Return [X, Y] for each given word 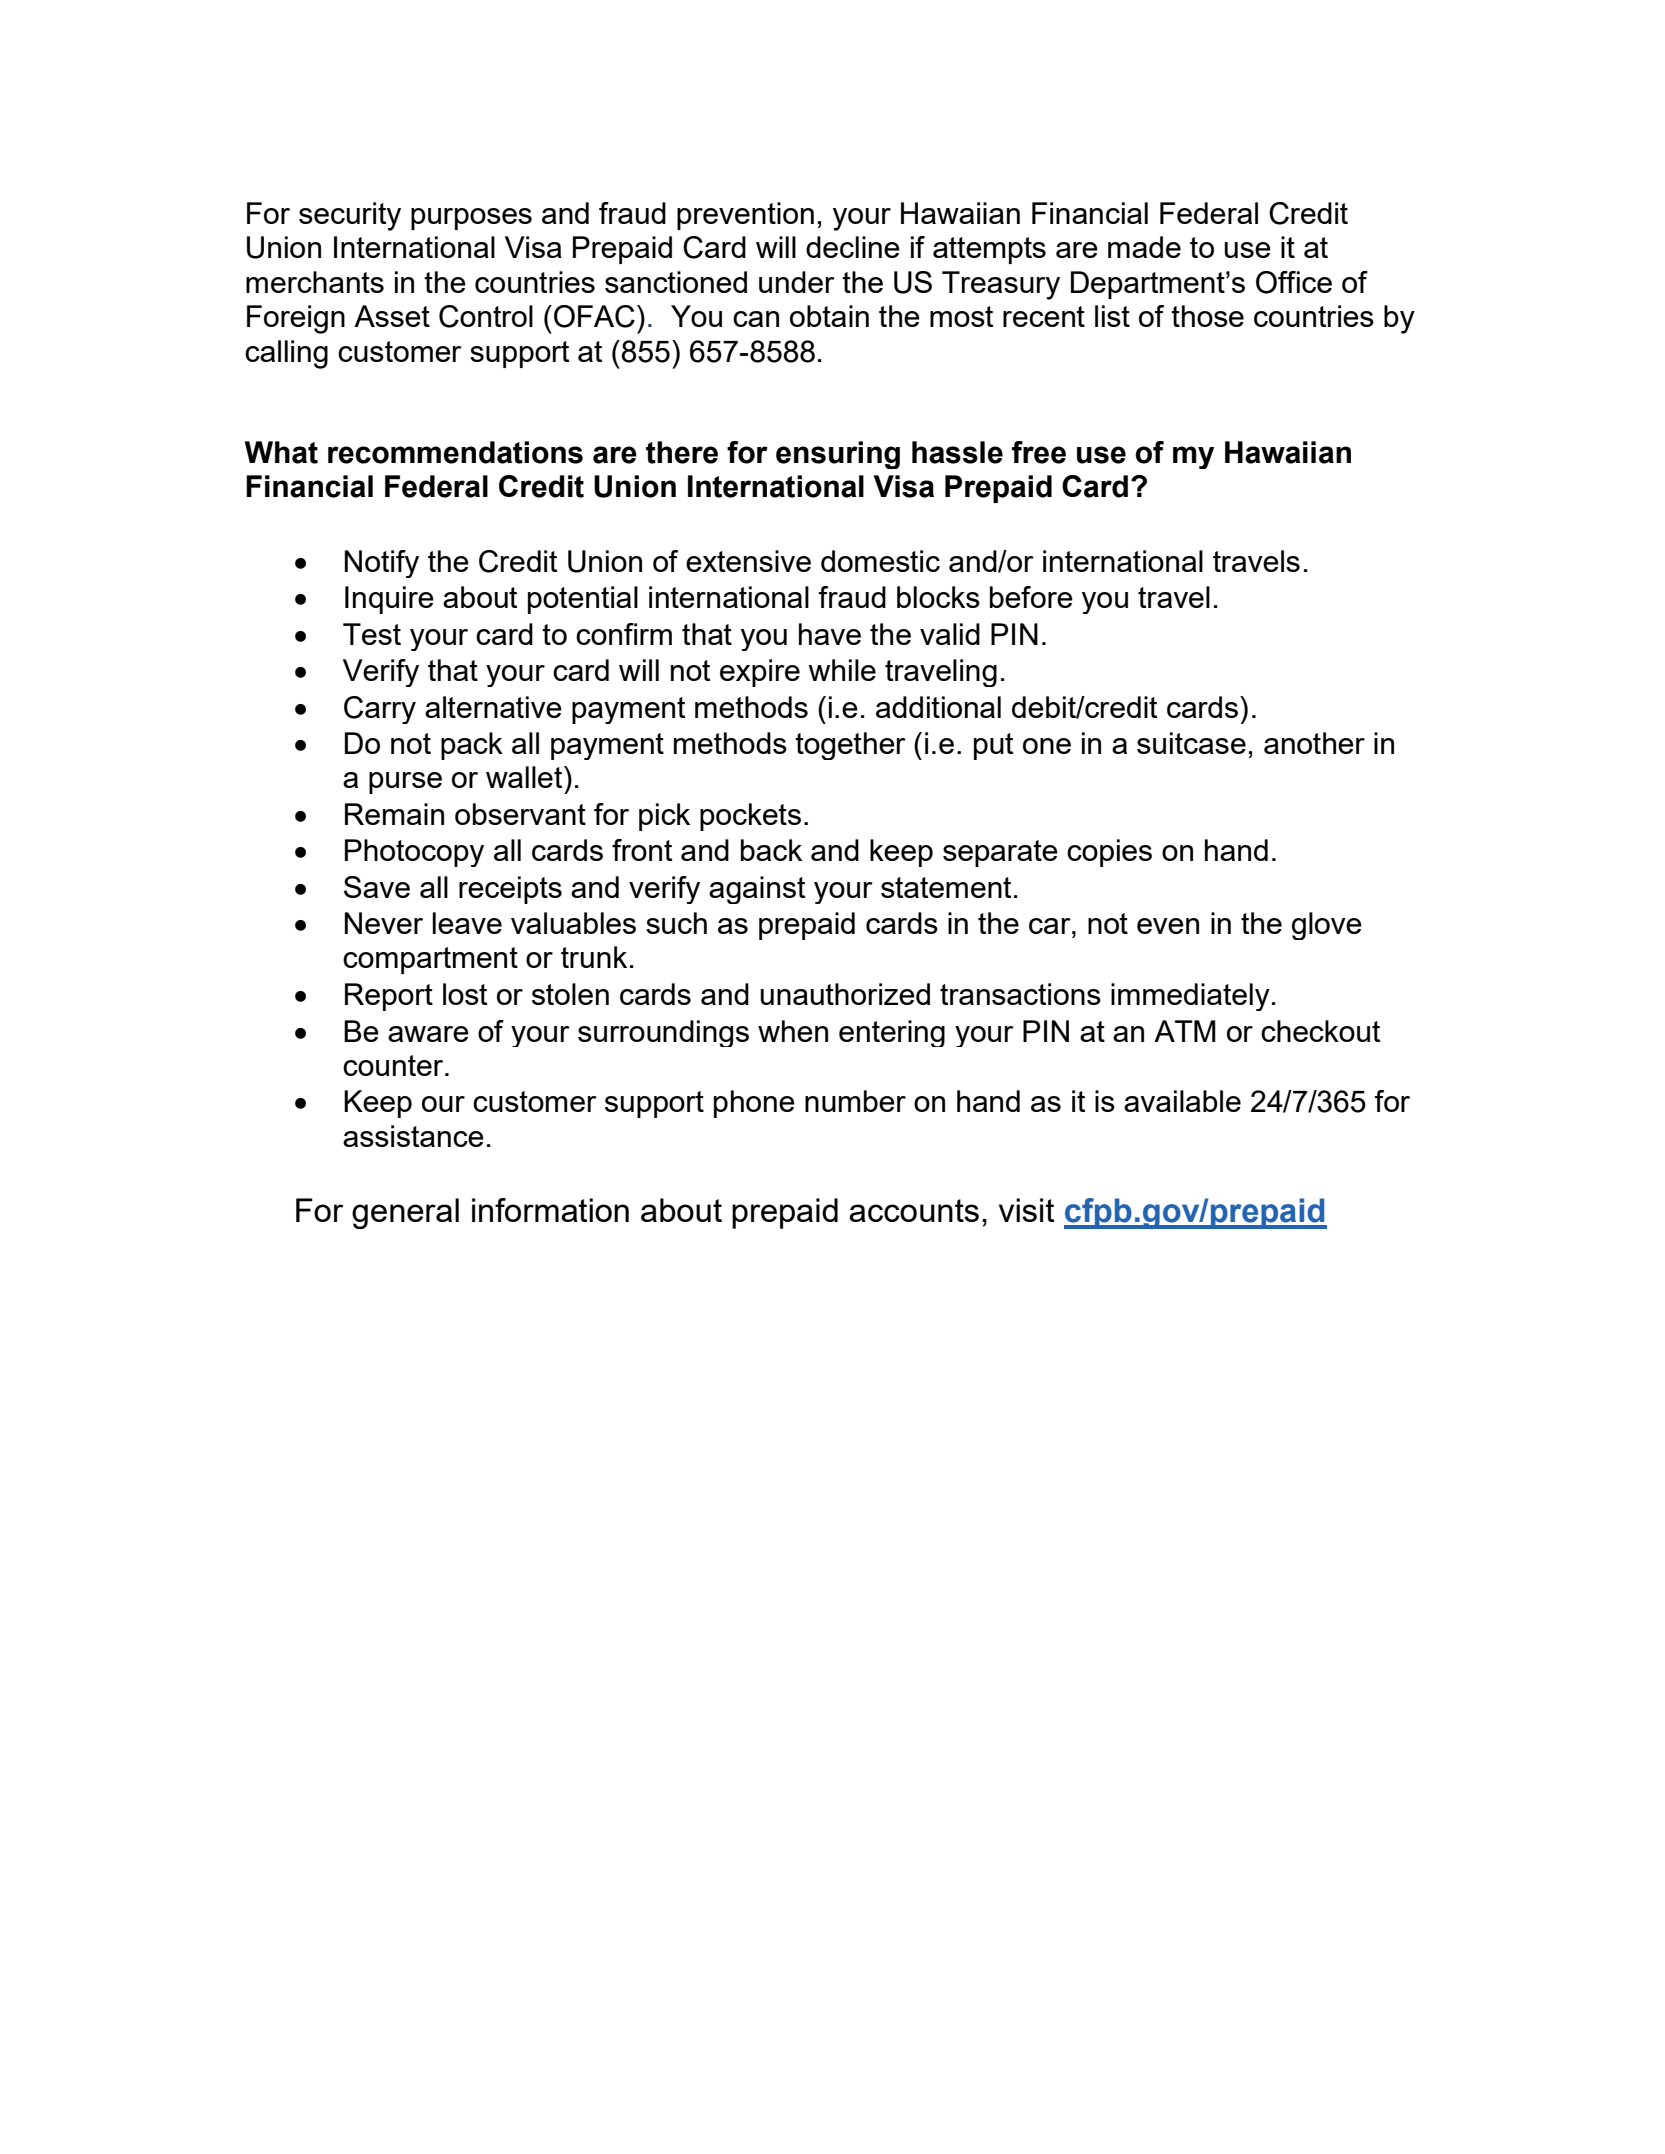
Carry [380, 710]
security [350, 216]
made [1144, 247]
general [405, 1213]
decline [853, 247]
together [850, 746]
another [1314, 743]
